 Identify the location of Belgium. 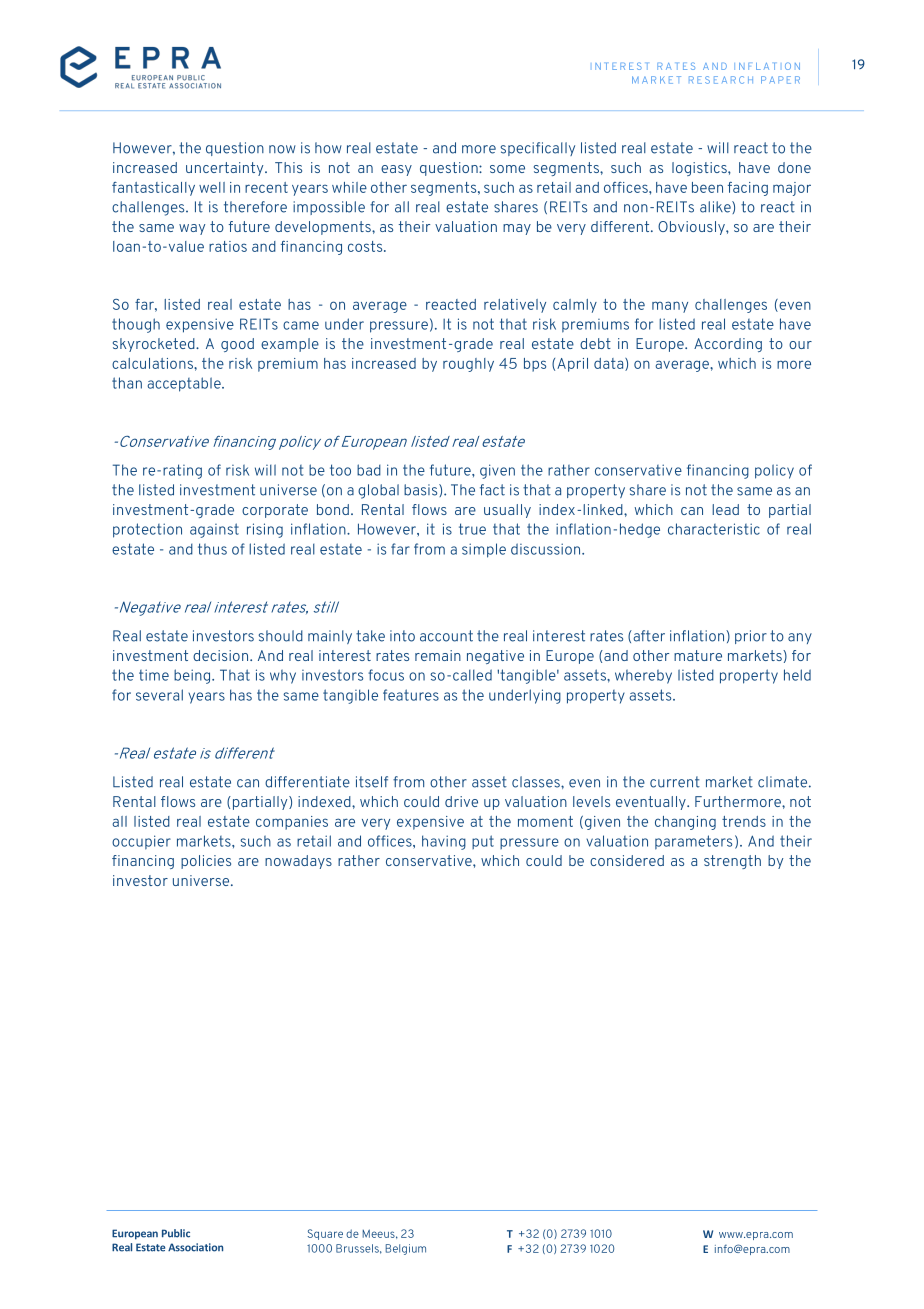
(405, 1249).
